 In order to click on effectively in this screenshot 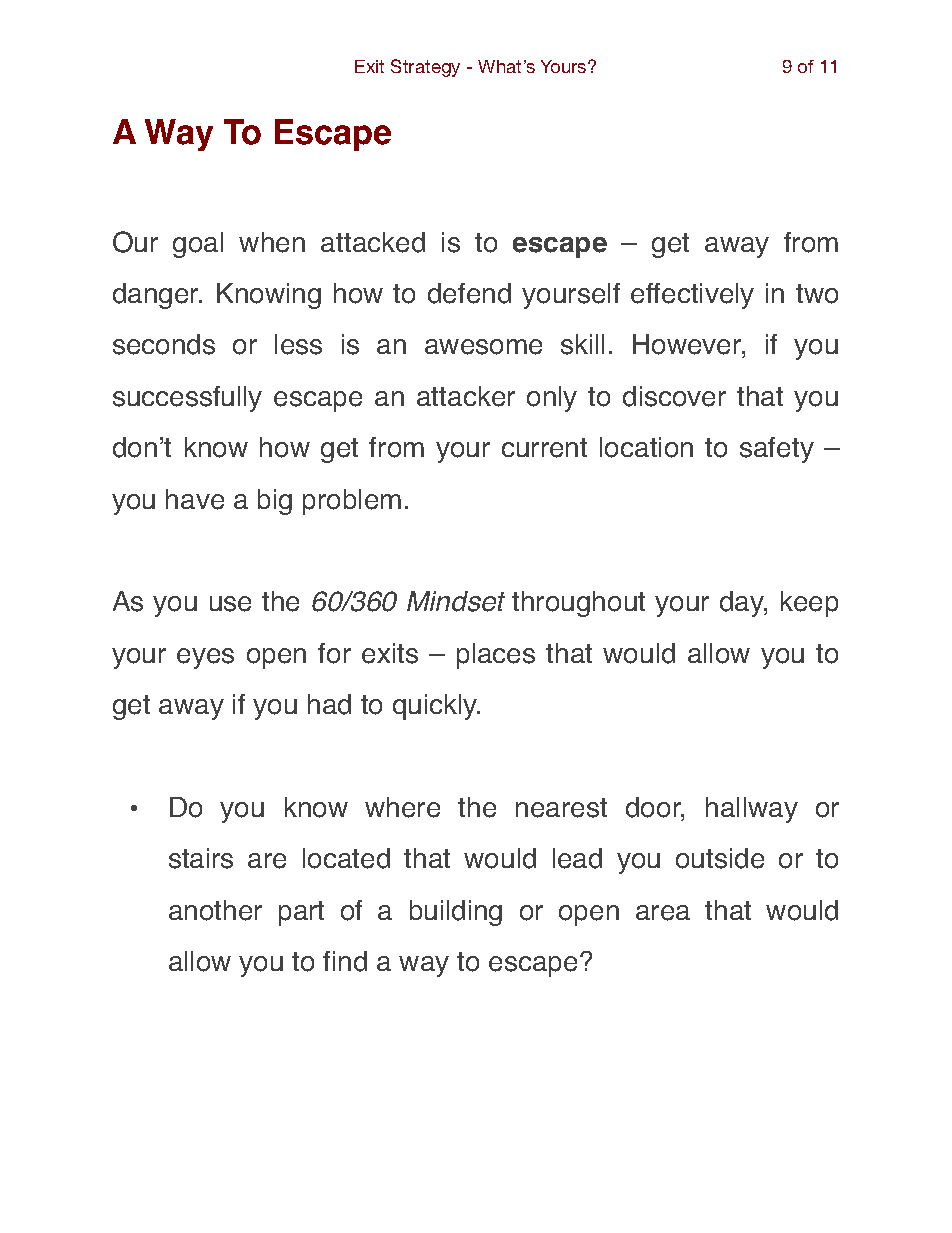, I will do `click(692, 296)`.
